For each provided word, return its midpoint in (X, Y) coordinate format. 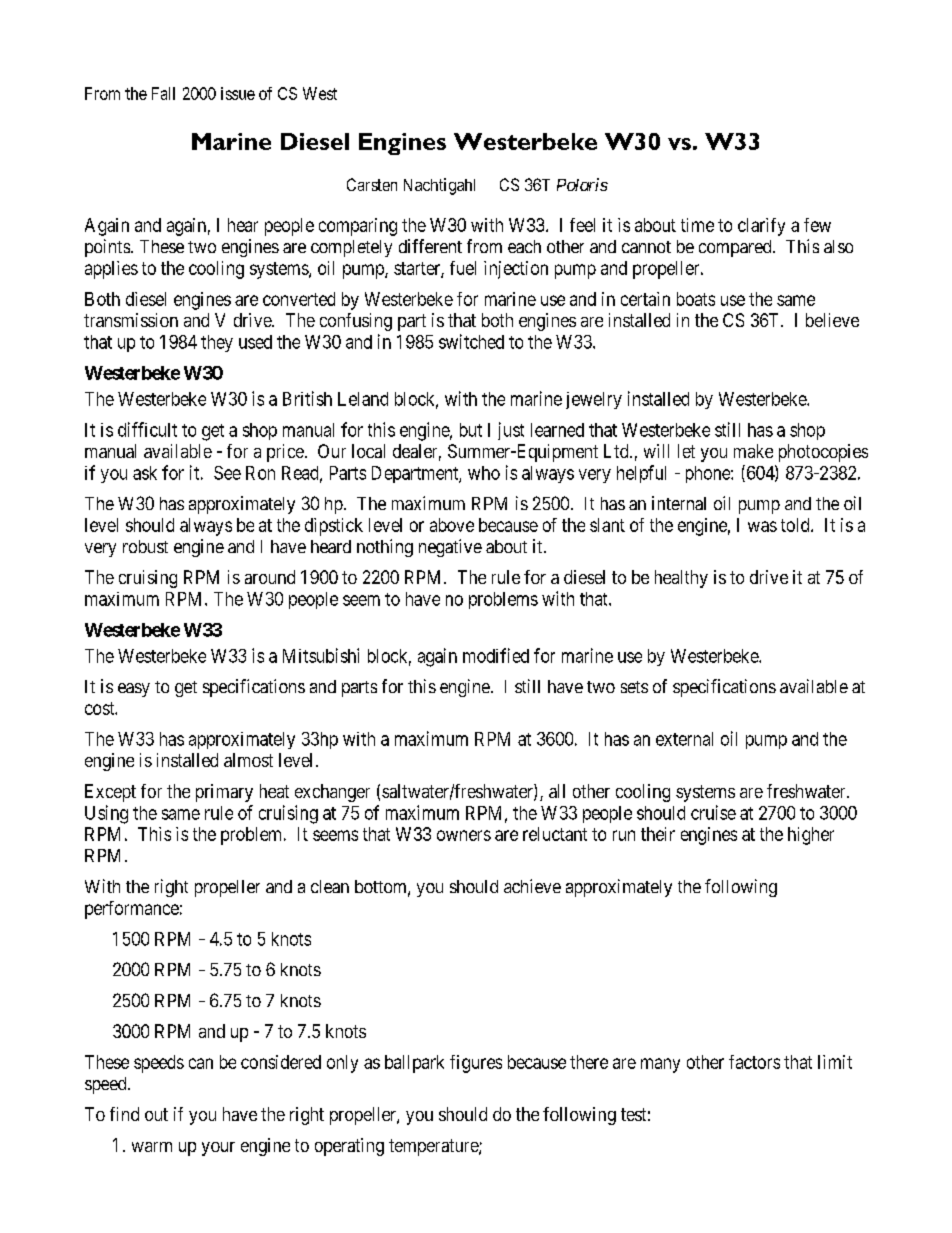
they (217, 343)
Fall (163, 93)
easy (134, 690)
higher (811, 836)
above (452, 525)
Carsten (372, 184)
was (762, 526)
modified (496, 655)
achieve (532, 886)
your (218, 1149)
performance (132, 910)
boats (696, 299)
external (684, 739)
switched (471, 341)
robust (145, 546)
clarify (761, 227)
